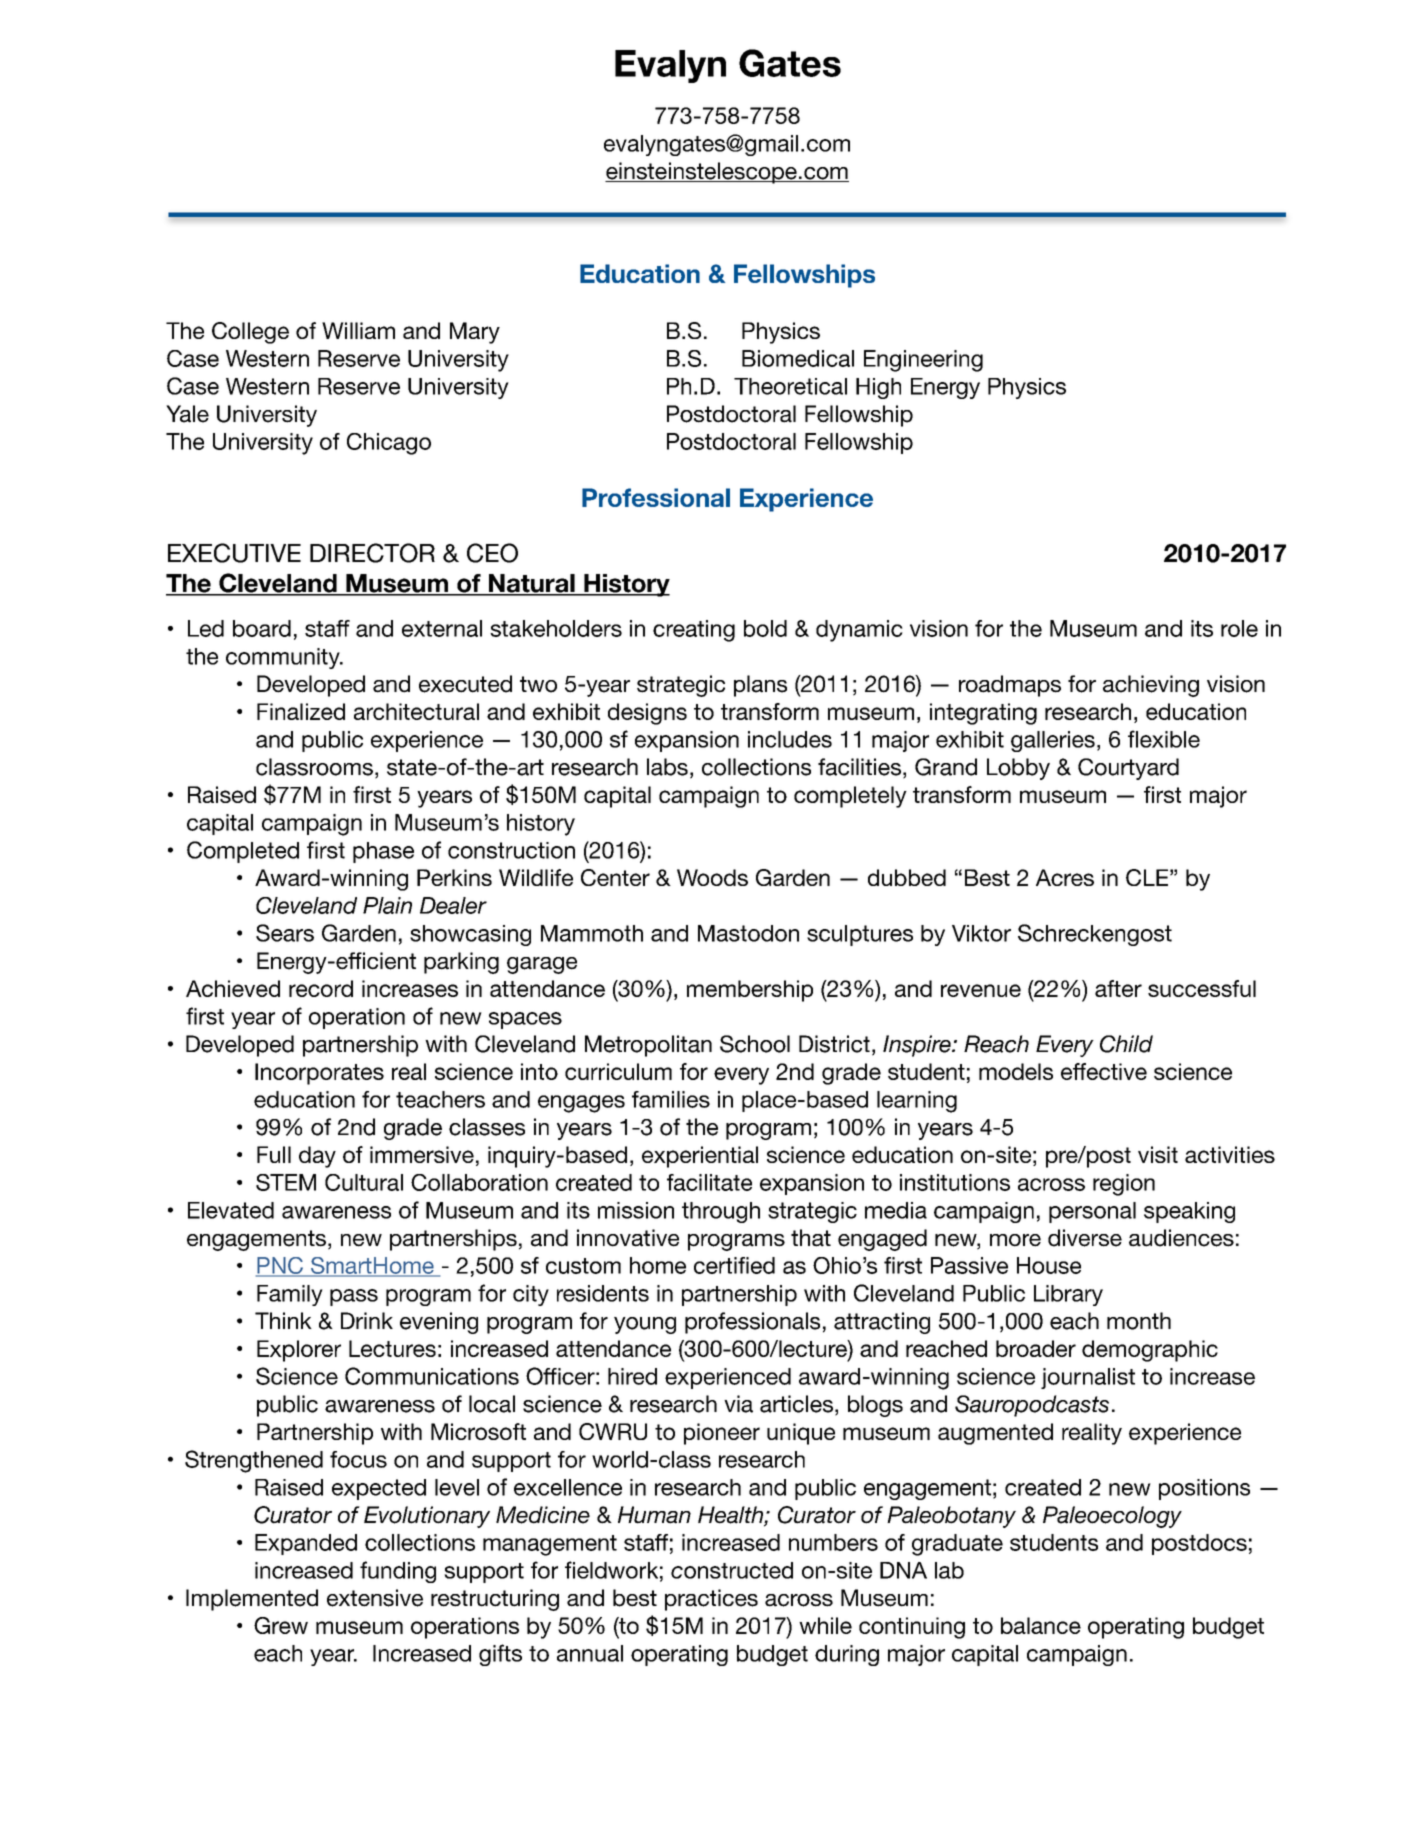 This page has width=1413, height=1828. Describe the element at coordinates (321, 988) in the page. I see `record` at that location.
